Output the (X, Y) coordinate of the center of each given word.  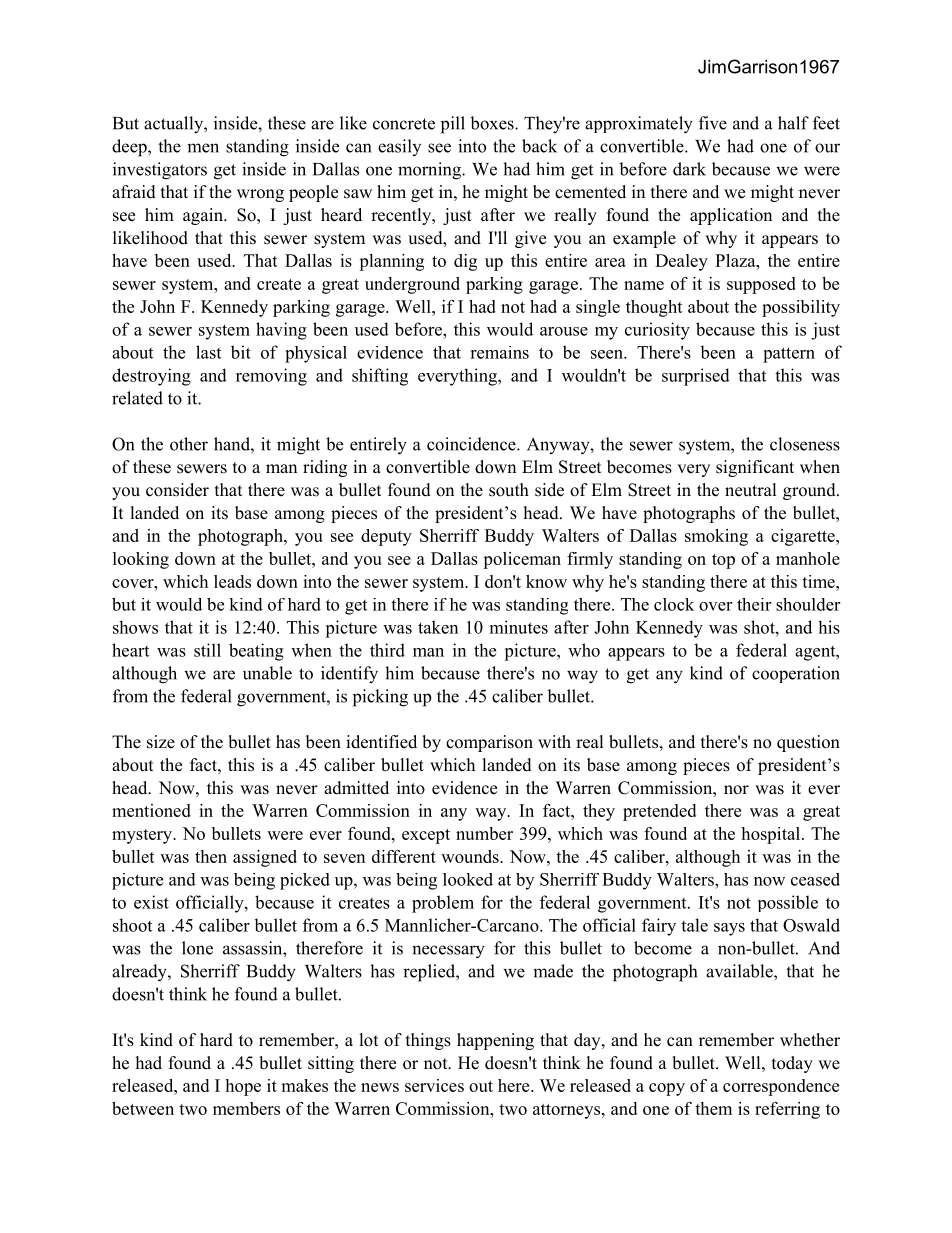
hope (243, 1087)
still (207, 650)
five (713, 123)
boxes (493, 123)
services (434, 1085)
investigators (160, 171)
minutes (519, 627)
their (754, 604)
